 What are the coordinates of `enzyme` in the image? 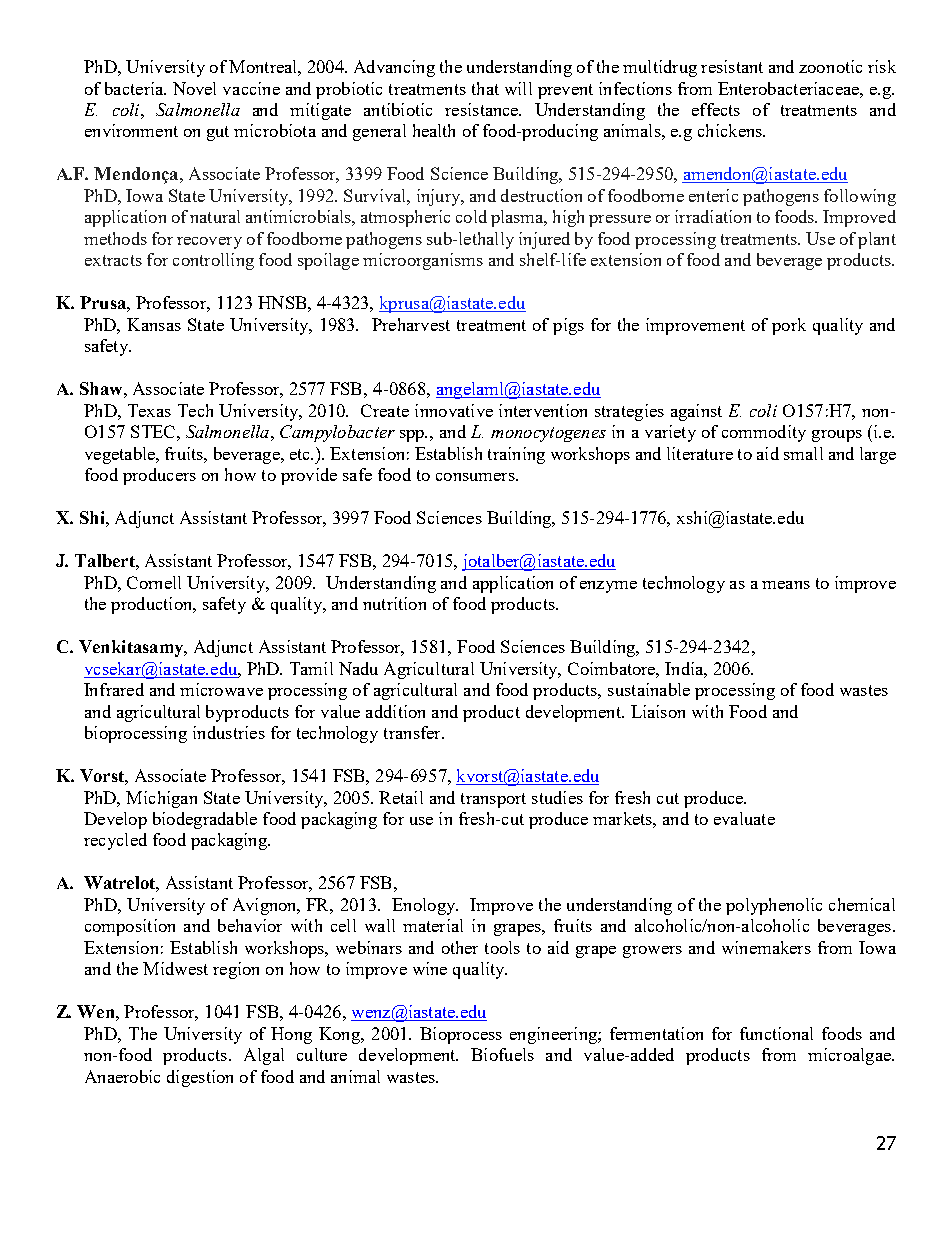 It's located at (608, 587).
